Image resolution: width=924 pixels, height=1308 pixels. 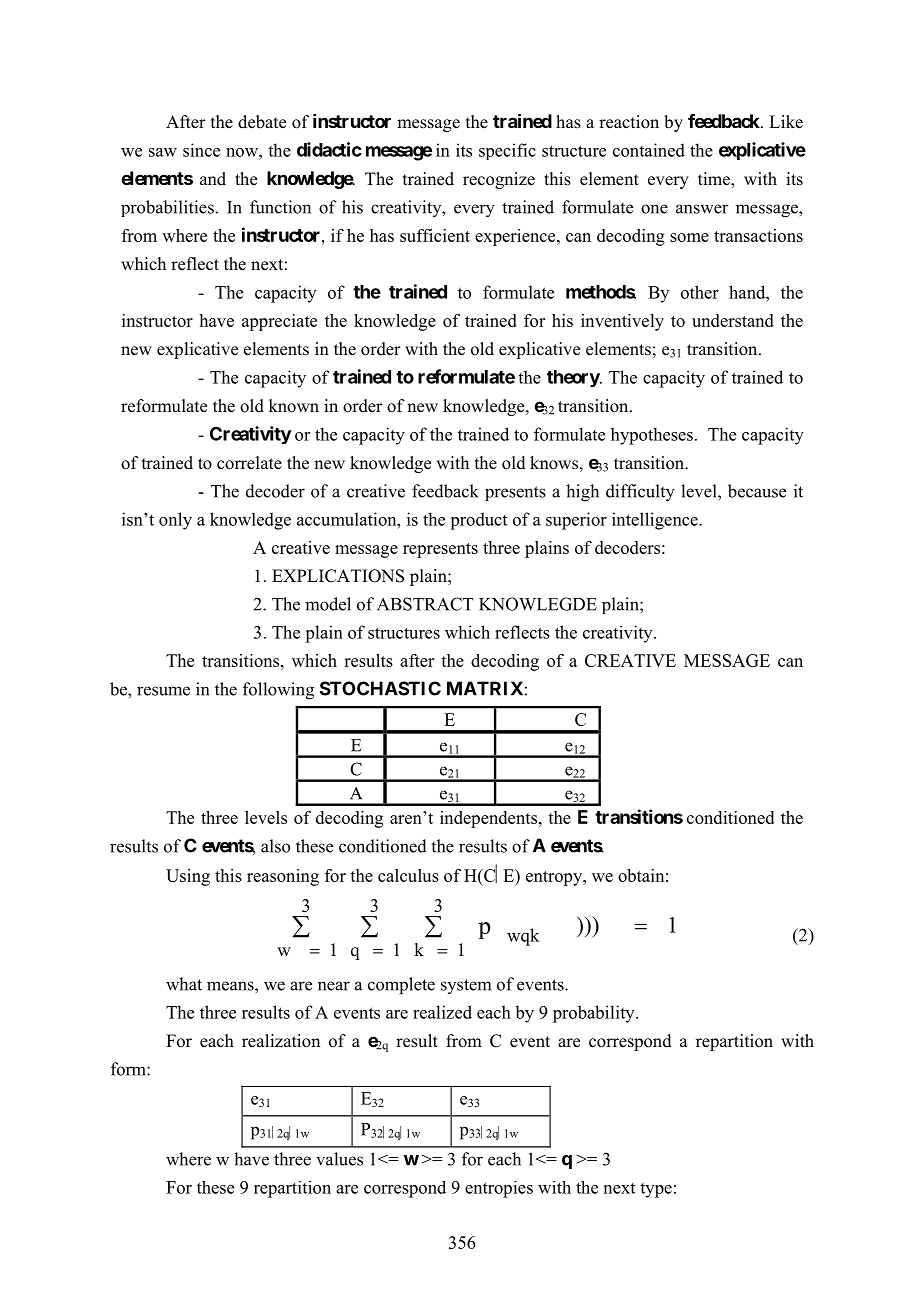 I want to click on realized, so click(x=442, y=1012).
